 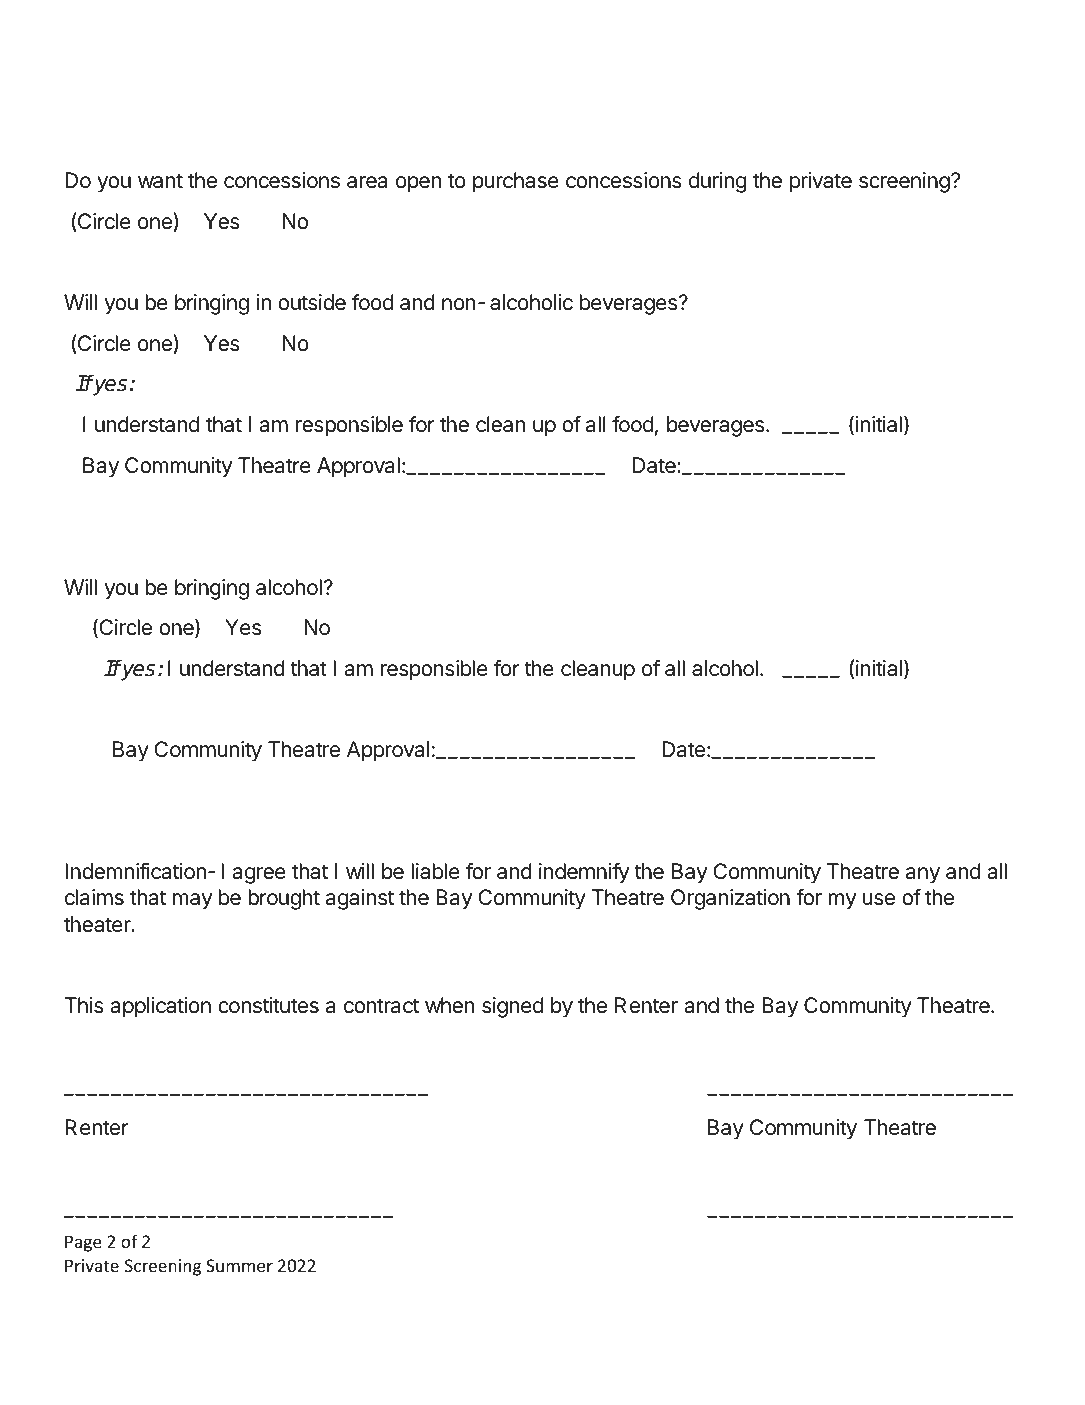 I want to click on any, so click(x=923, y=875).
